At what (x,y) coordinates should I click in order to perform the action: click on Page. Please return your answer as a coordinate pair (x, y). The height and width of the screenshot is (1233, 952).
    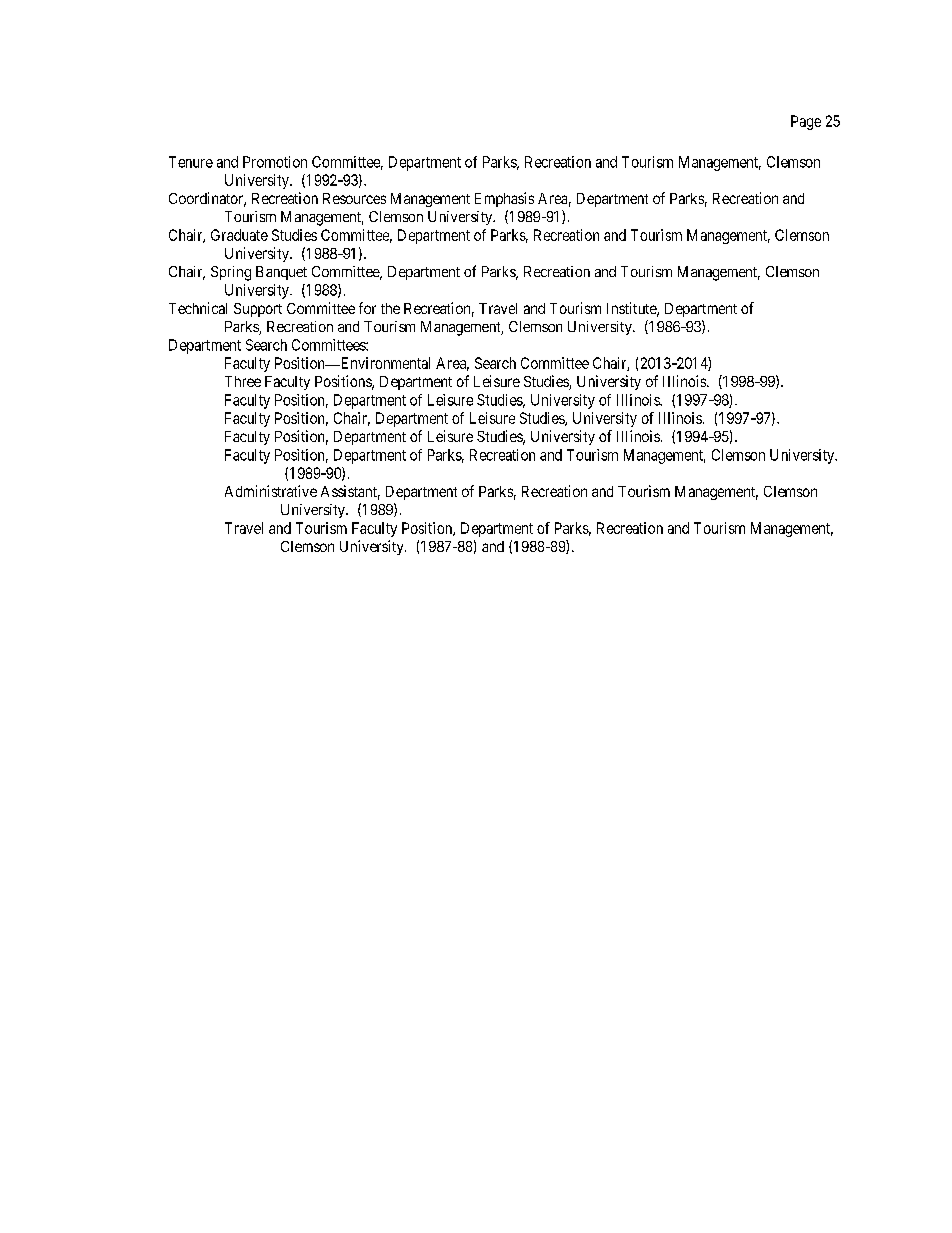
    Looking at the image, I should click on (806, 122).
